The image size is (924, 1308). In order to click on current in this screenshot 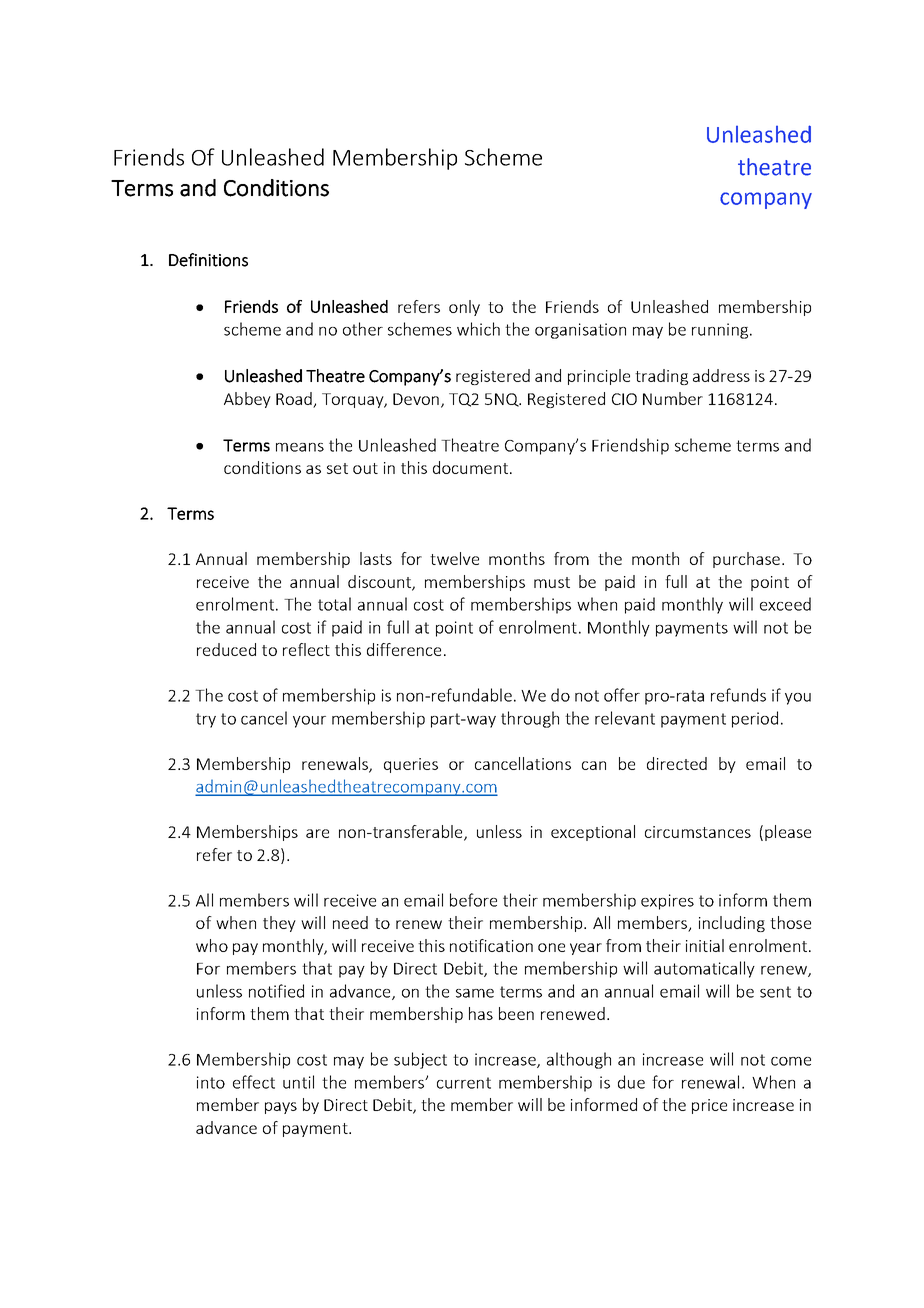, I will do `click(464, 1083)`.
